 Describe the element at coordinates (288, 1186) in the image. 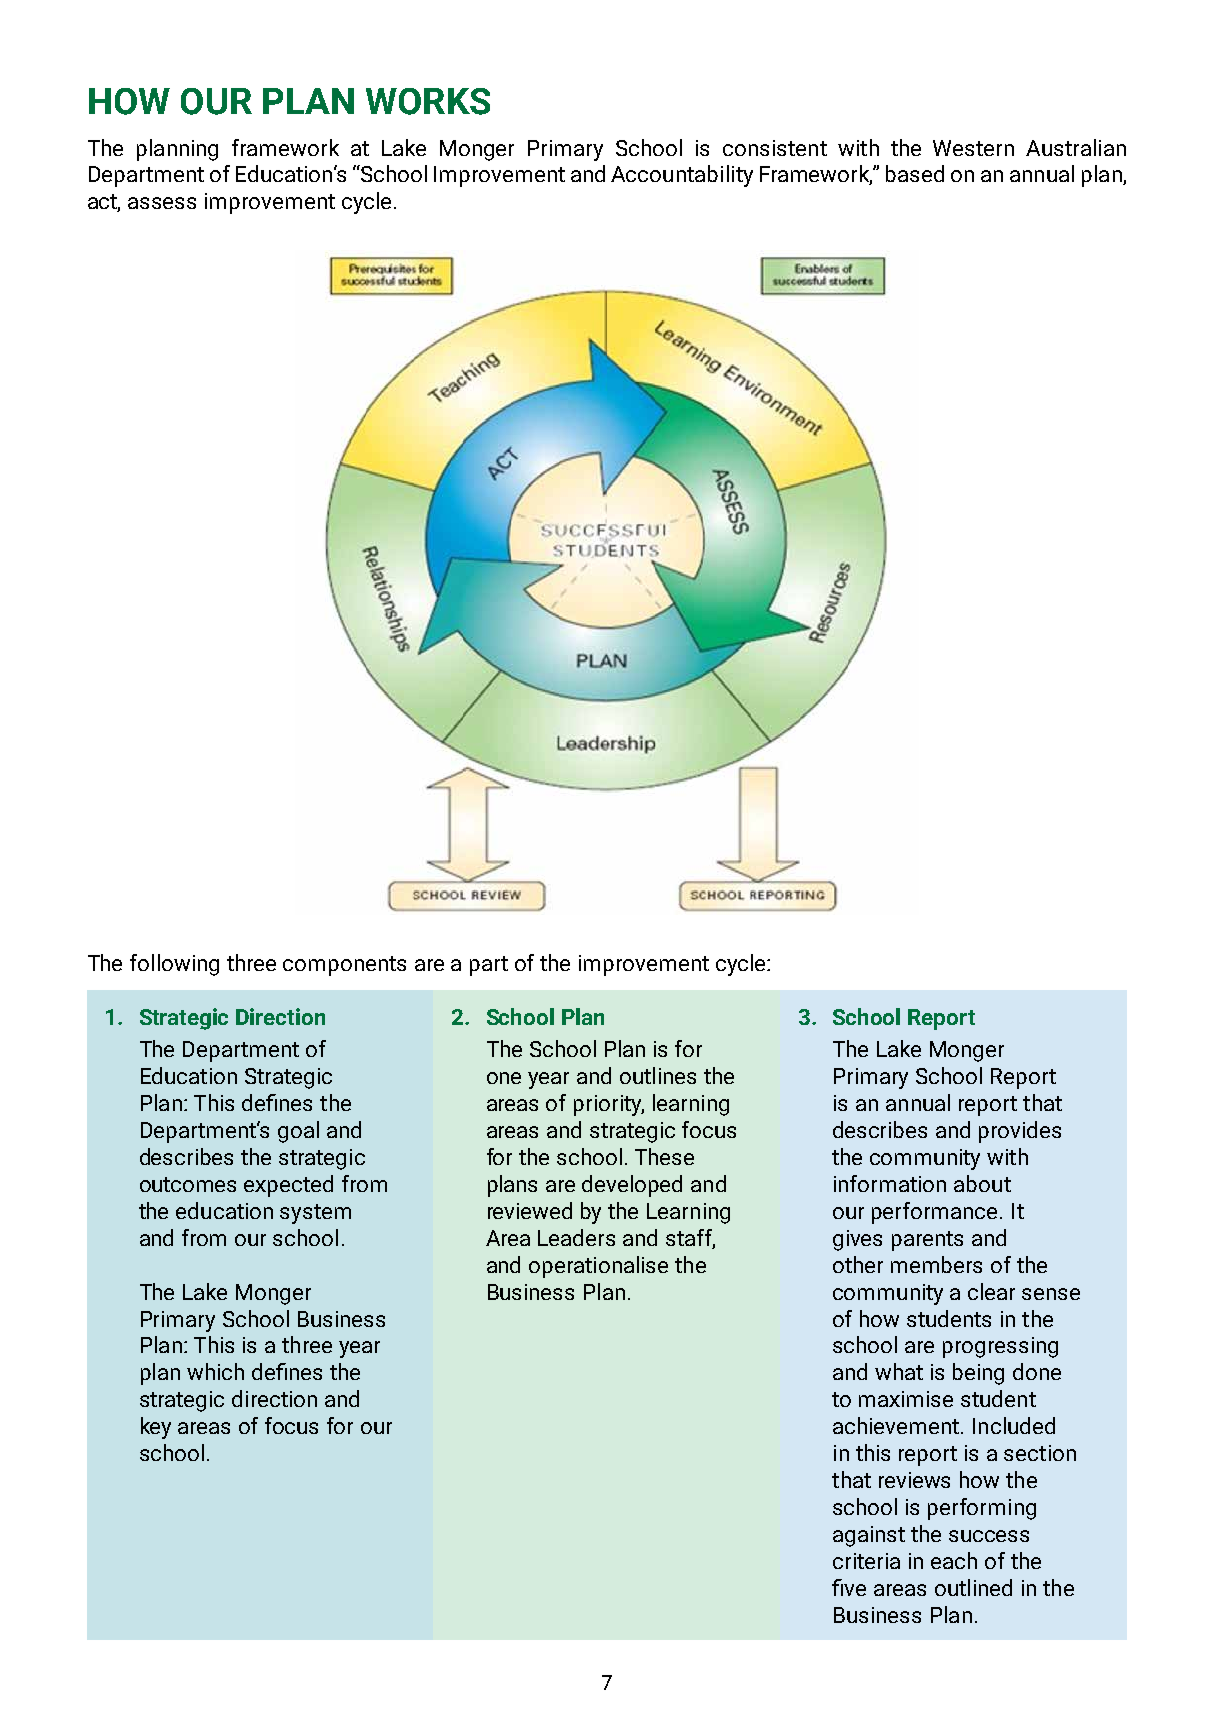

I see `expected` at that location.
